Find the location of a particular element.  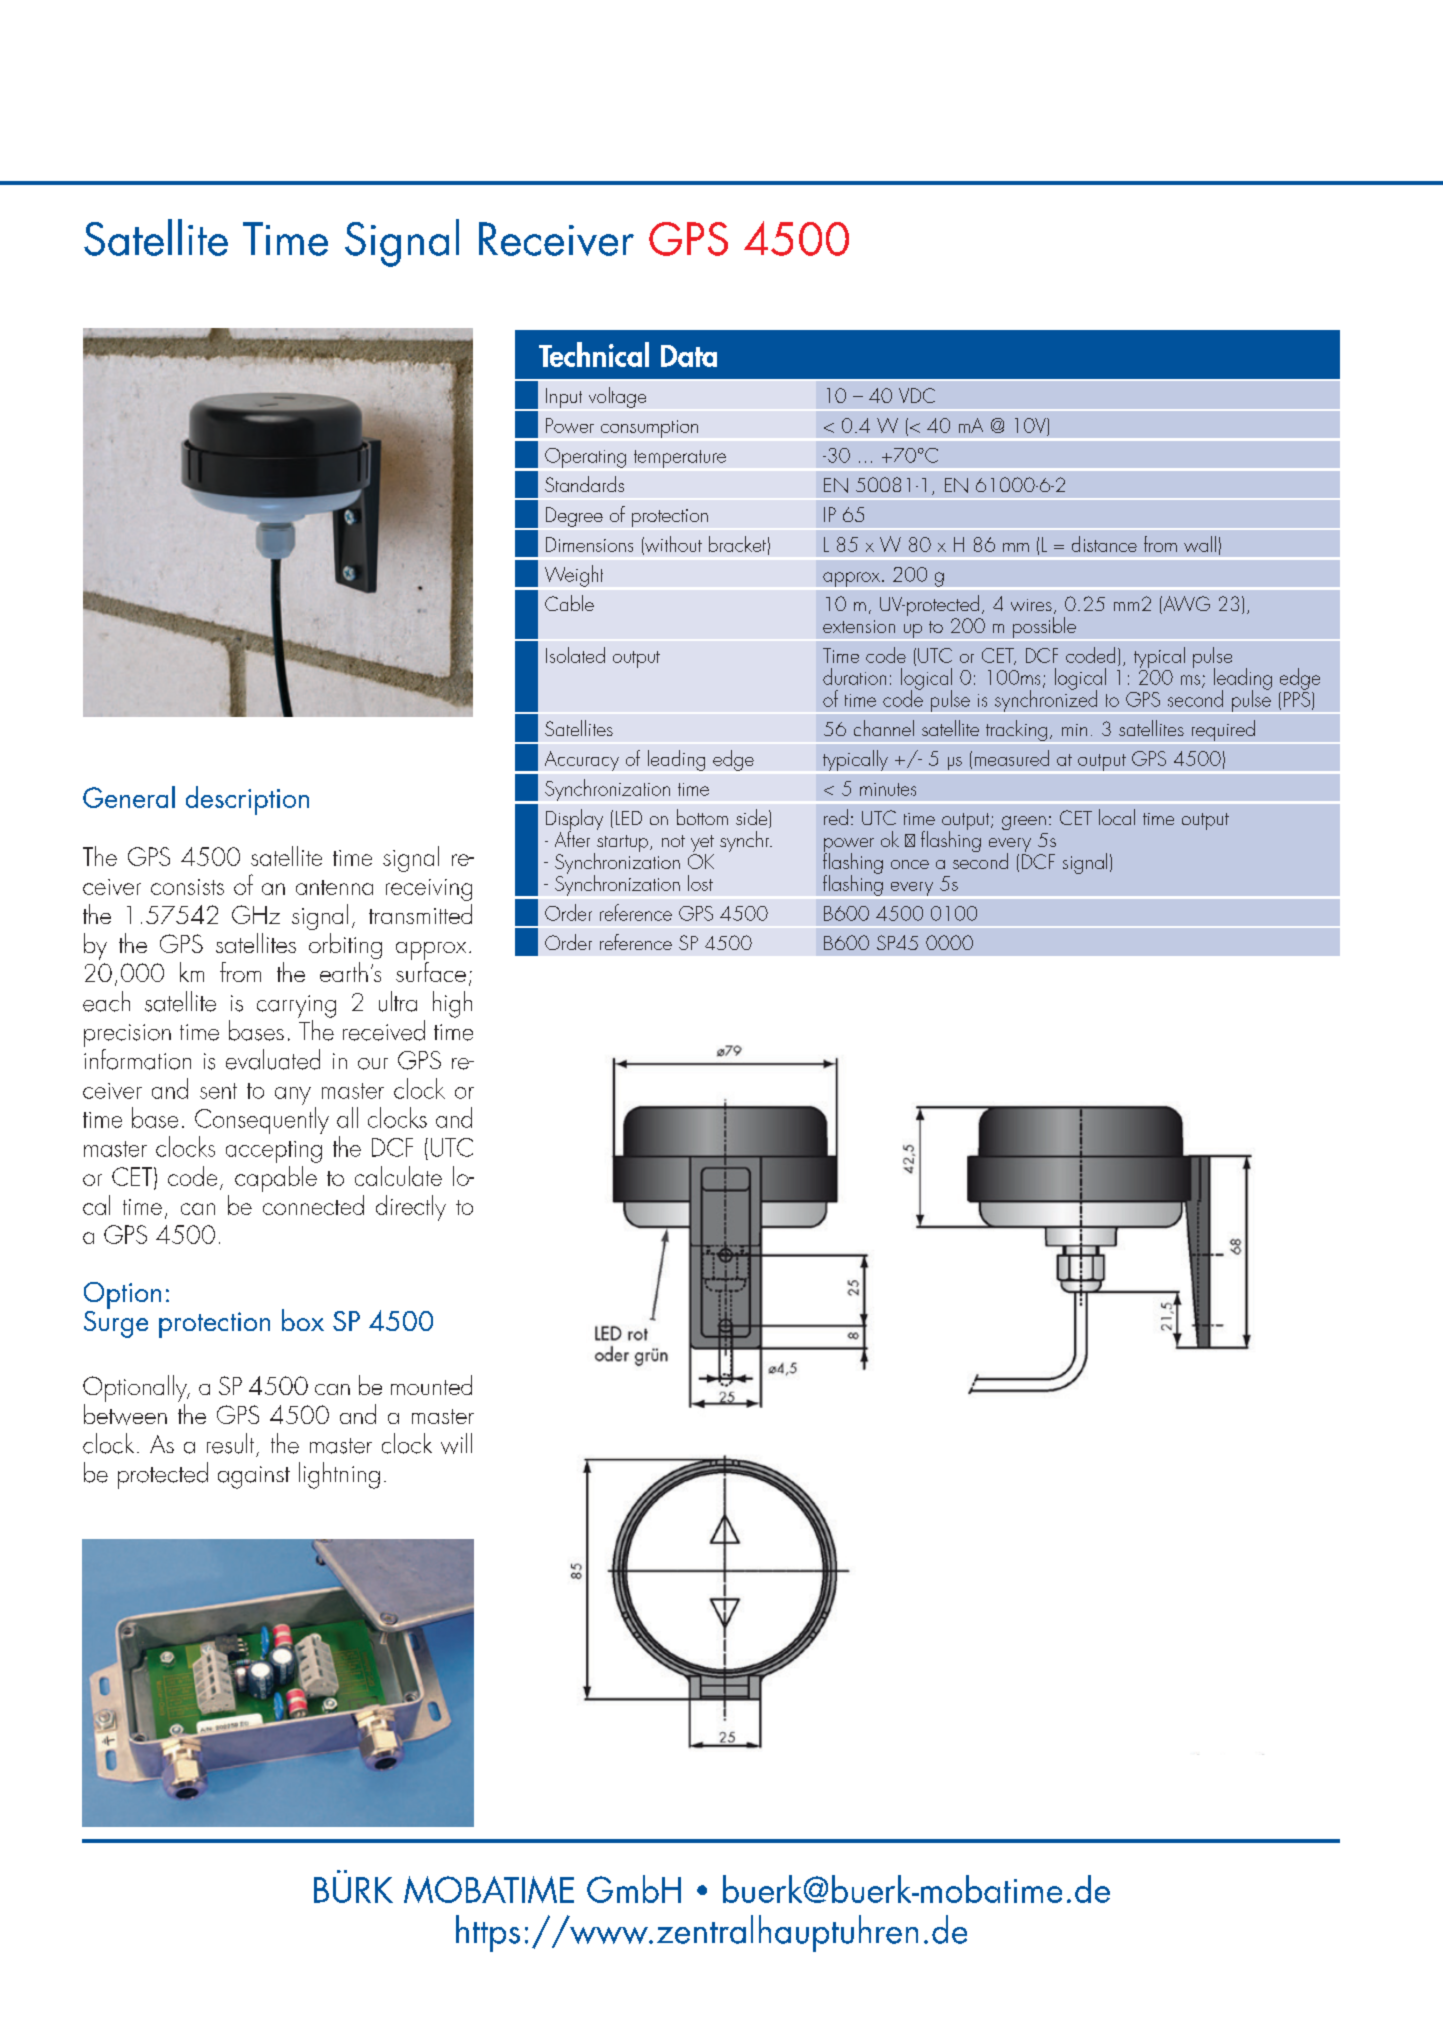

once is located at coordinates (910, 864).
